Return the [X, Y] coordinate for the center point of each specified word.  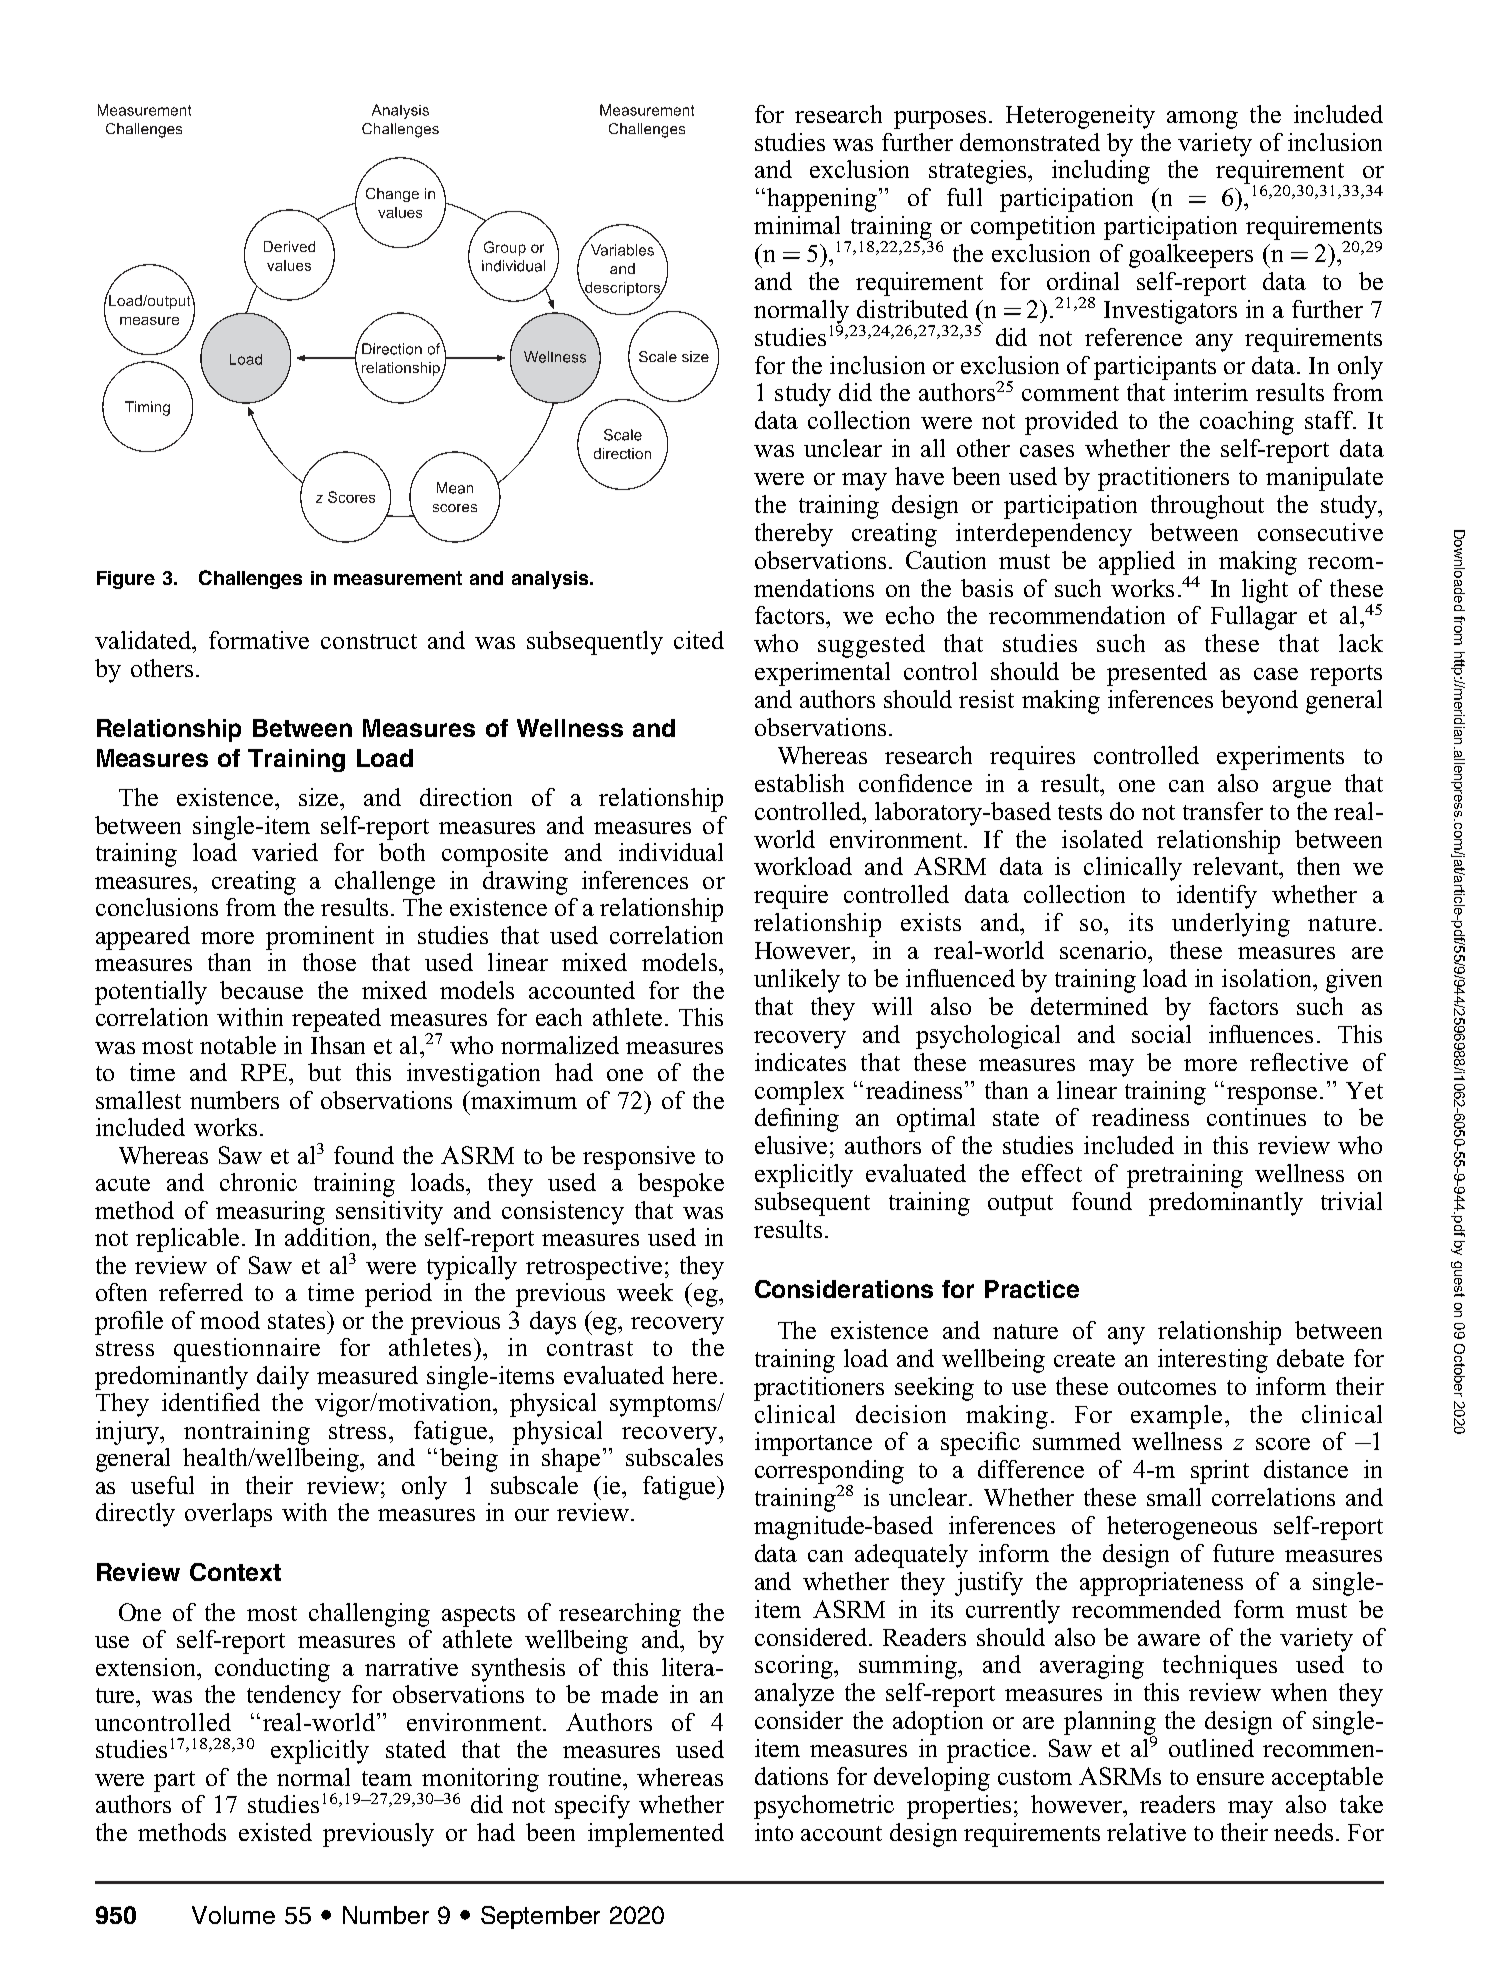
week [645, 1292]
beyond [1259, 702]
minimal [797, 225]
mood [230, 1320]
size [320, 797]
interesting [1213, 1361]
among [1202, 120]
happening [822, 200]
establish [799, 783]
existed [275, 1832]
